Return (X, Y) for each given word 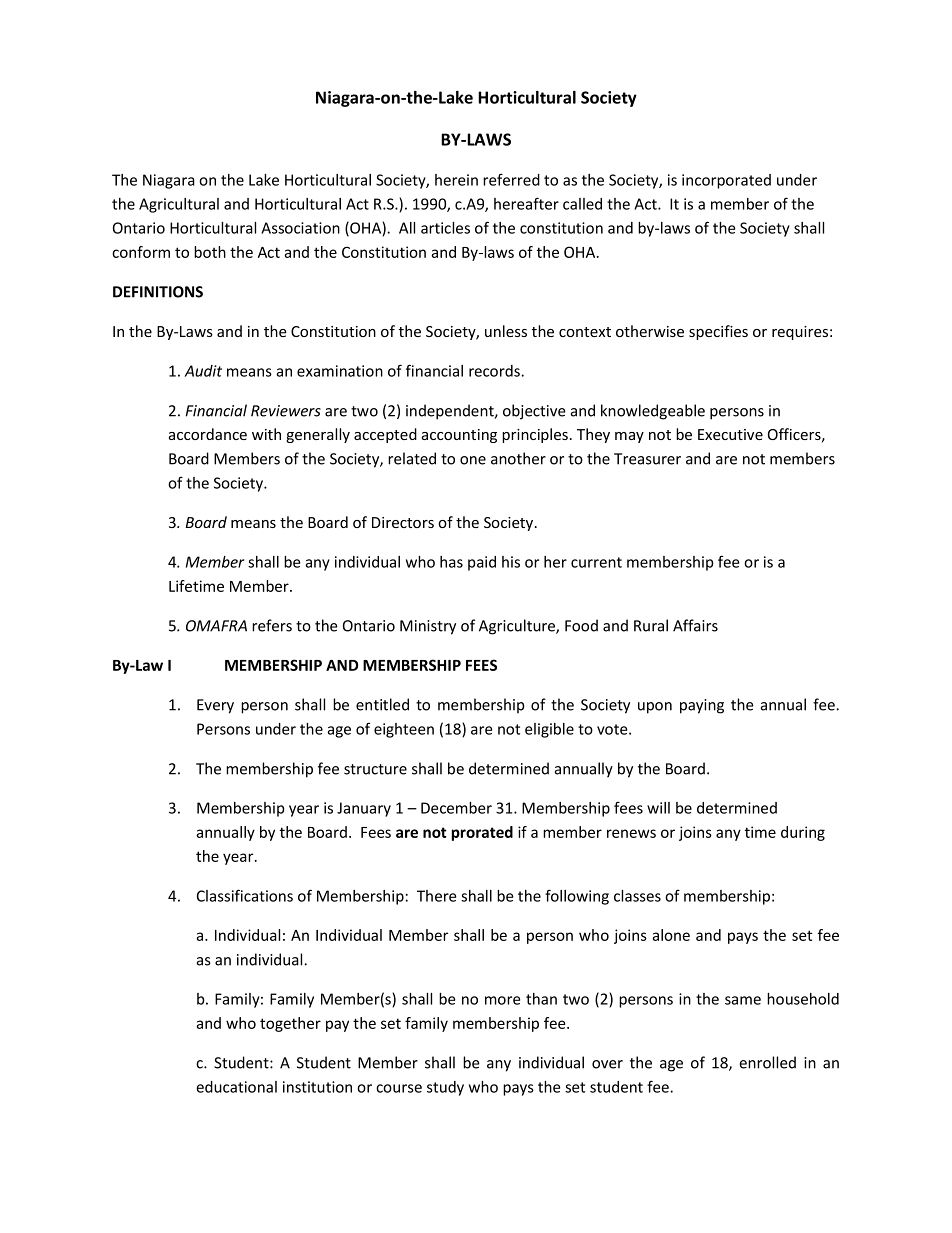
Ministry (428, 627)
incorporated (726, 181)
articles (445, 228)
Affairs (695, 625)
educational (236, 1087)
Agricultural (179, 205)
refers (272, 625)
